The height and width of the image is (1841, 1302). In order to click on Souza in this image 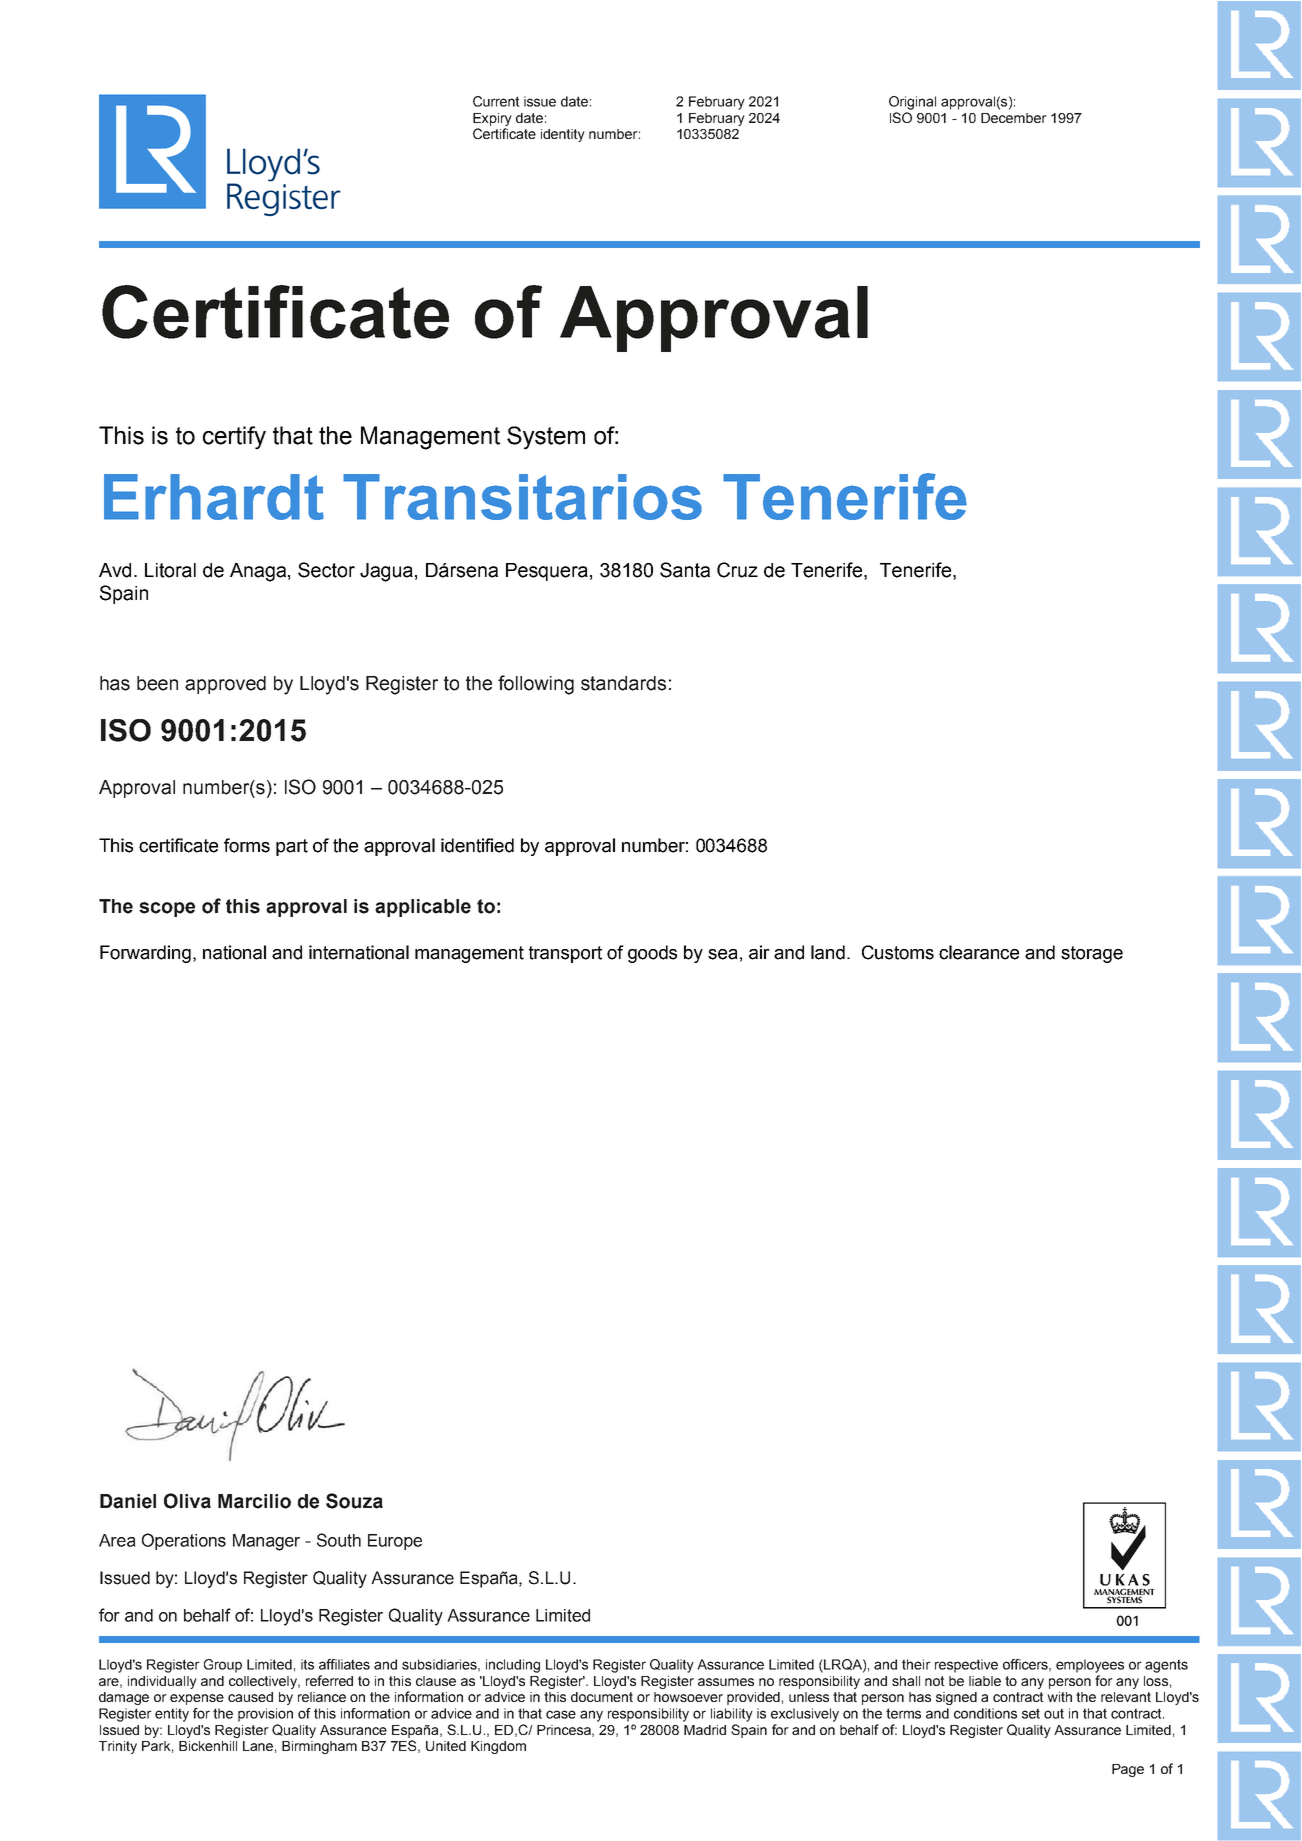, I will do `click(354, 1501)`.
